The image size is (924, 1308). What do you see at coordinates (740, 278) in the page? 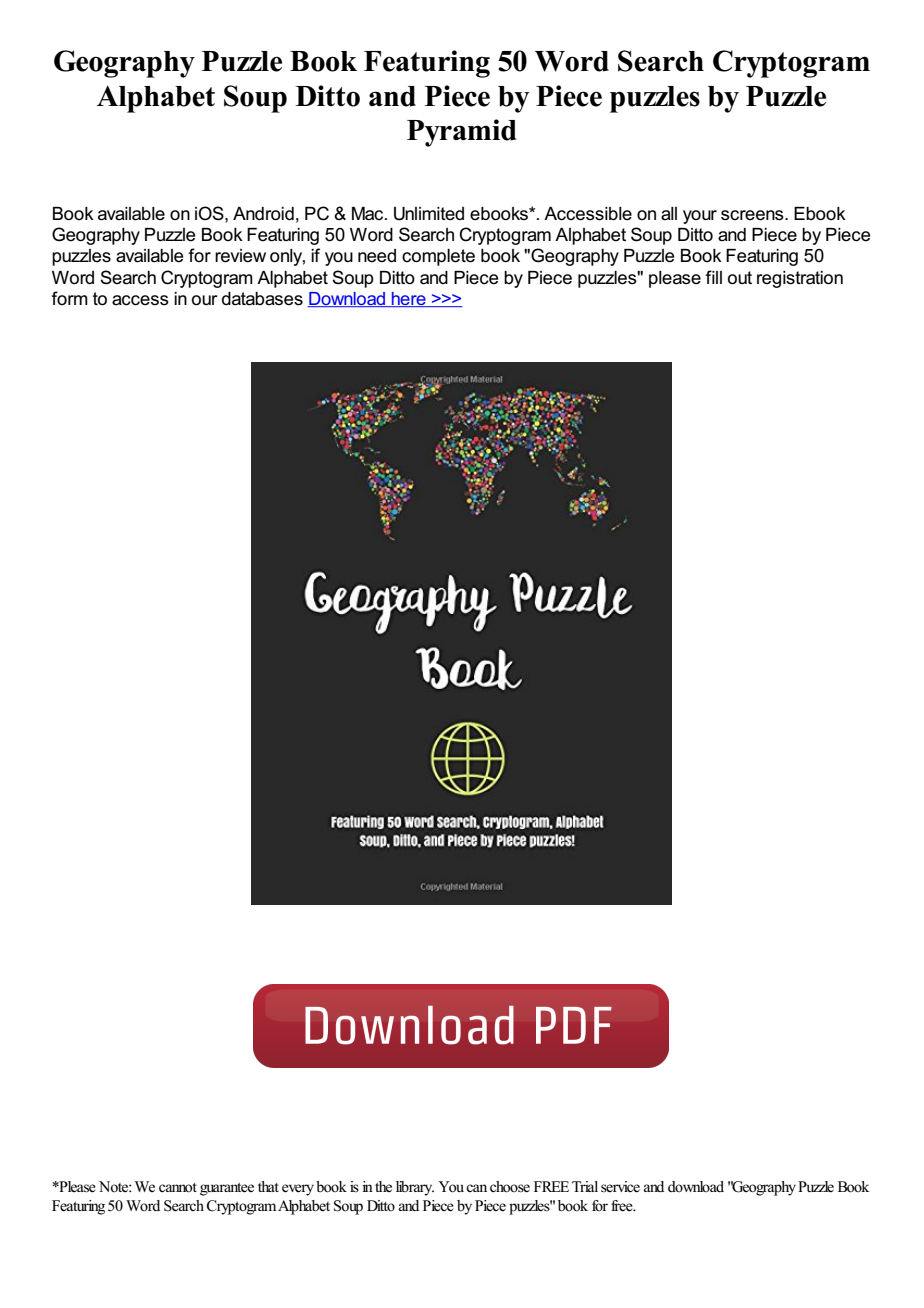
I see `out` at bounding box center [740, 278].
